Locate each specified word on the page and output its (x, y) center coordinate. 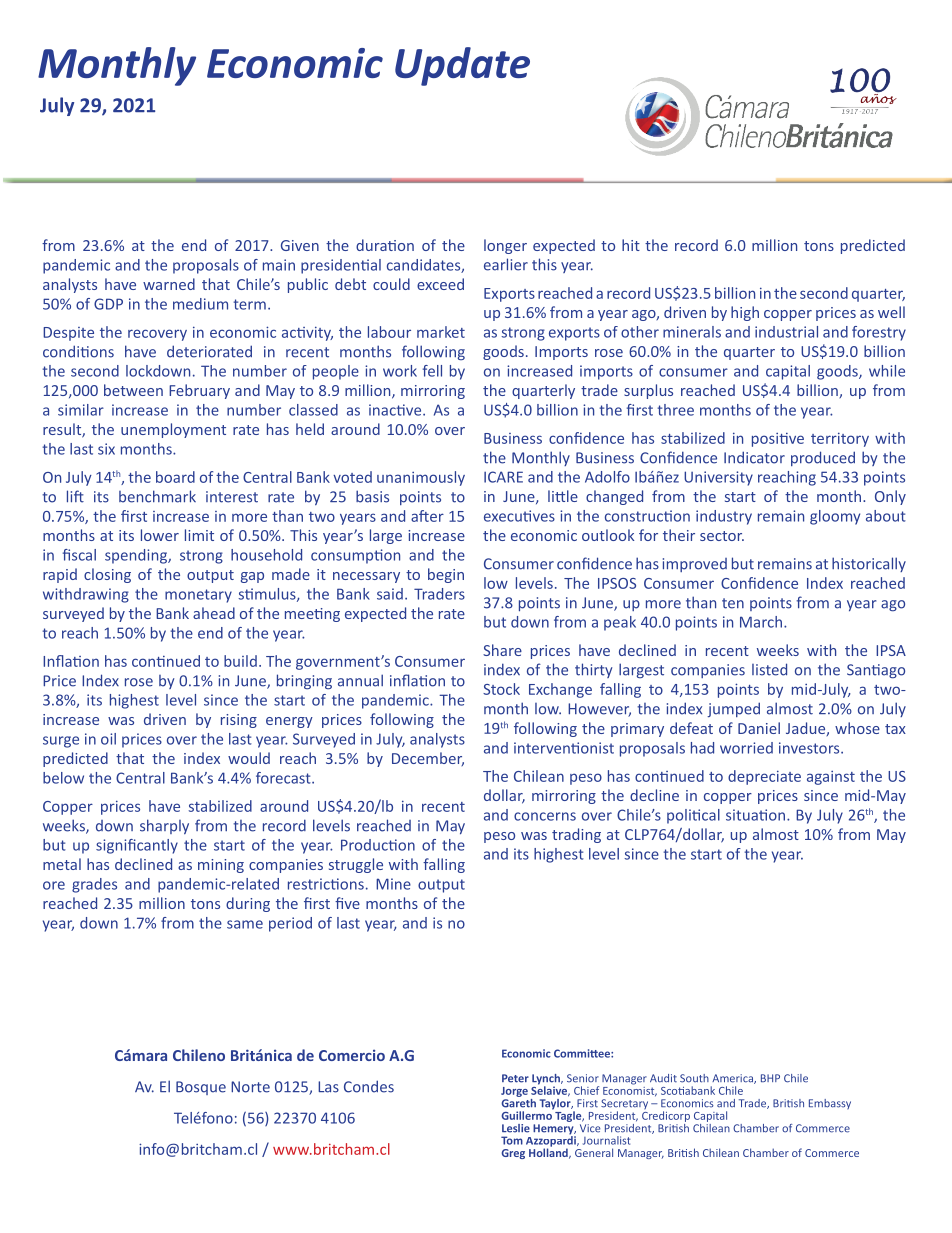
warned (169, 284)
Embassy (830, 1104)
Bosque (201, 1088)
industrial (786, 332)
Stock (501, 689)
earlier (506, 264)
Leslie (516, 1128)
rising (239, 721)
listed (769, 669)
